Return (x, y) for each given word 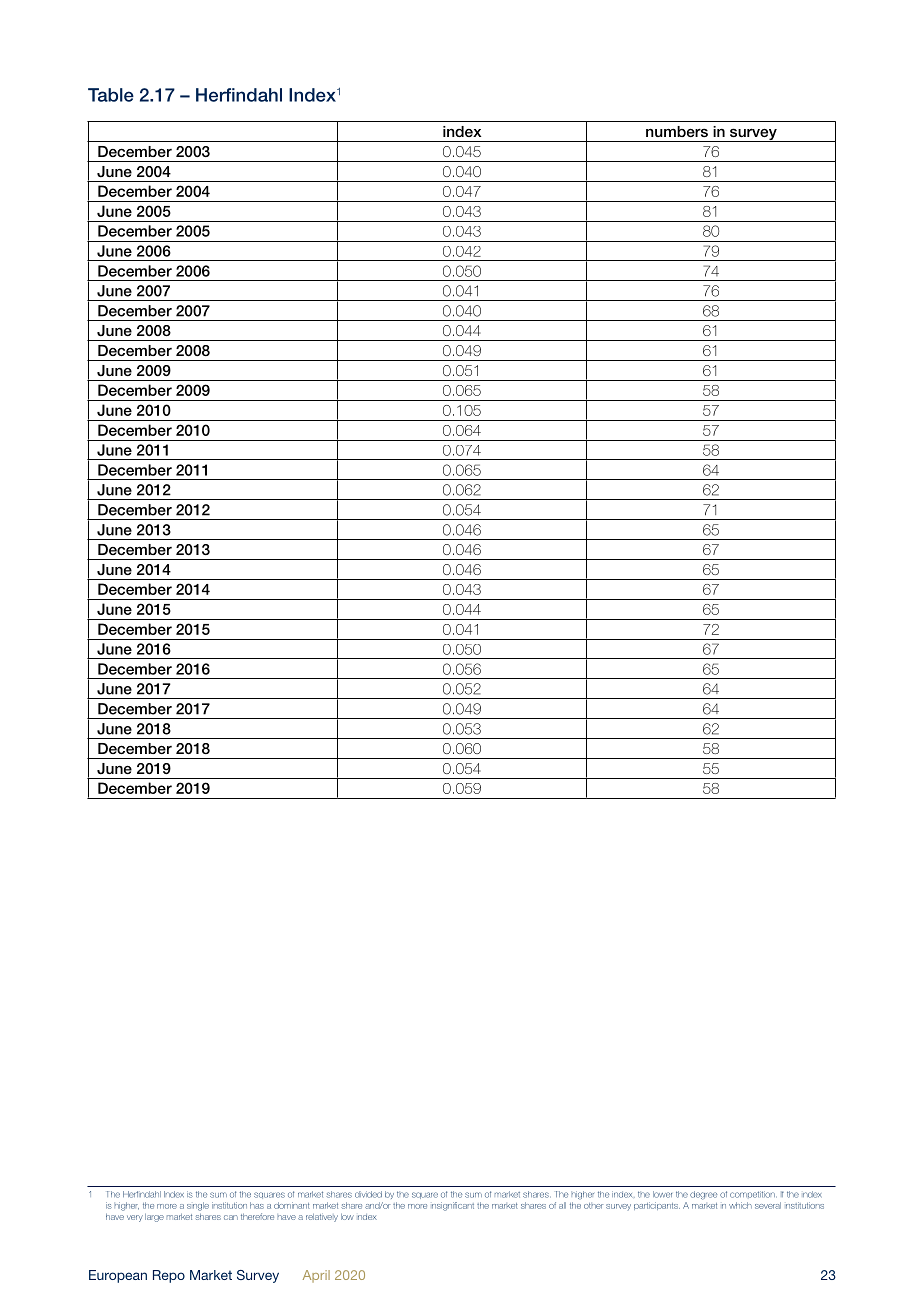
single (198, 1206)
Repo (169, 1276)
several (768, 1205)
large (154, 1218)
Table (111, 95)
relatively (322, 1218)
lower (662, 1194)
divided (368, 1194)
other (593, 1206)
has (257, 1205)
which (740, 1205)
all (562, 1205)
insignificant (453, 1206)
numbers (677, 131)
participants (657, 1206)
